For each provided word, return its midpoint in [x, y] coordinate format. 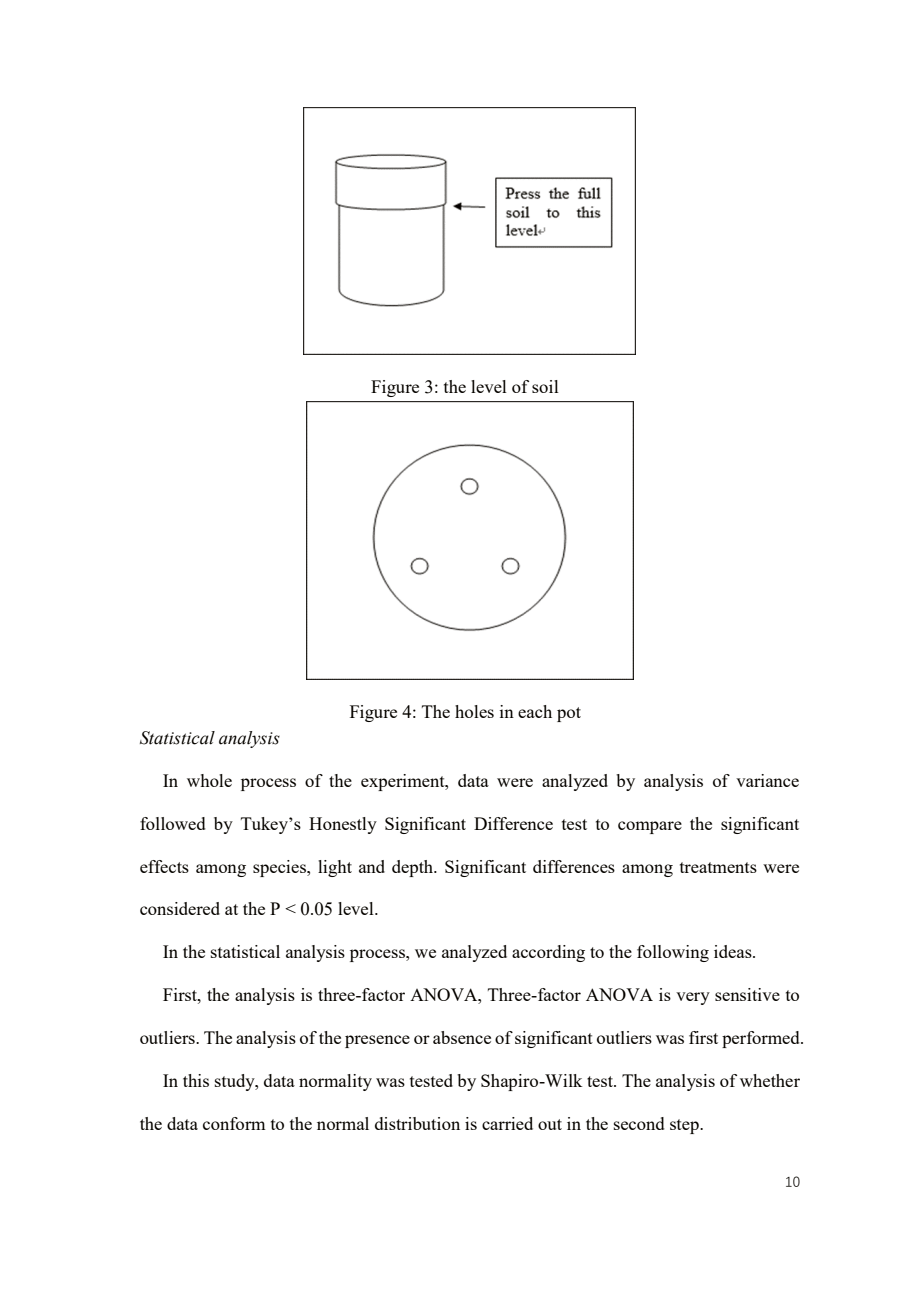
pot [569, 714]
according [548, 953]
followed [173, 823]
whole [209, 780]
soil [545, 386]
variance [767, 780]
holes [474, 711]
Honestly [343, 825]
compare [650, 827]
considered [180, 908]
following [673, 953]
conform [234, 1123]
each [535, 711]
